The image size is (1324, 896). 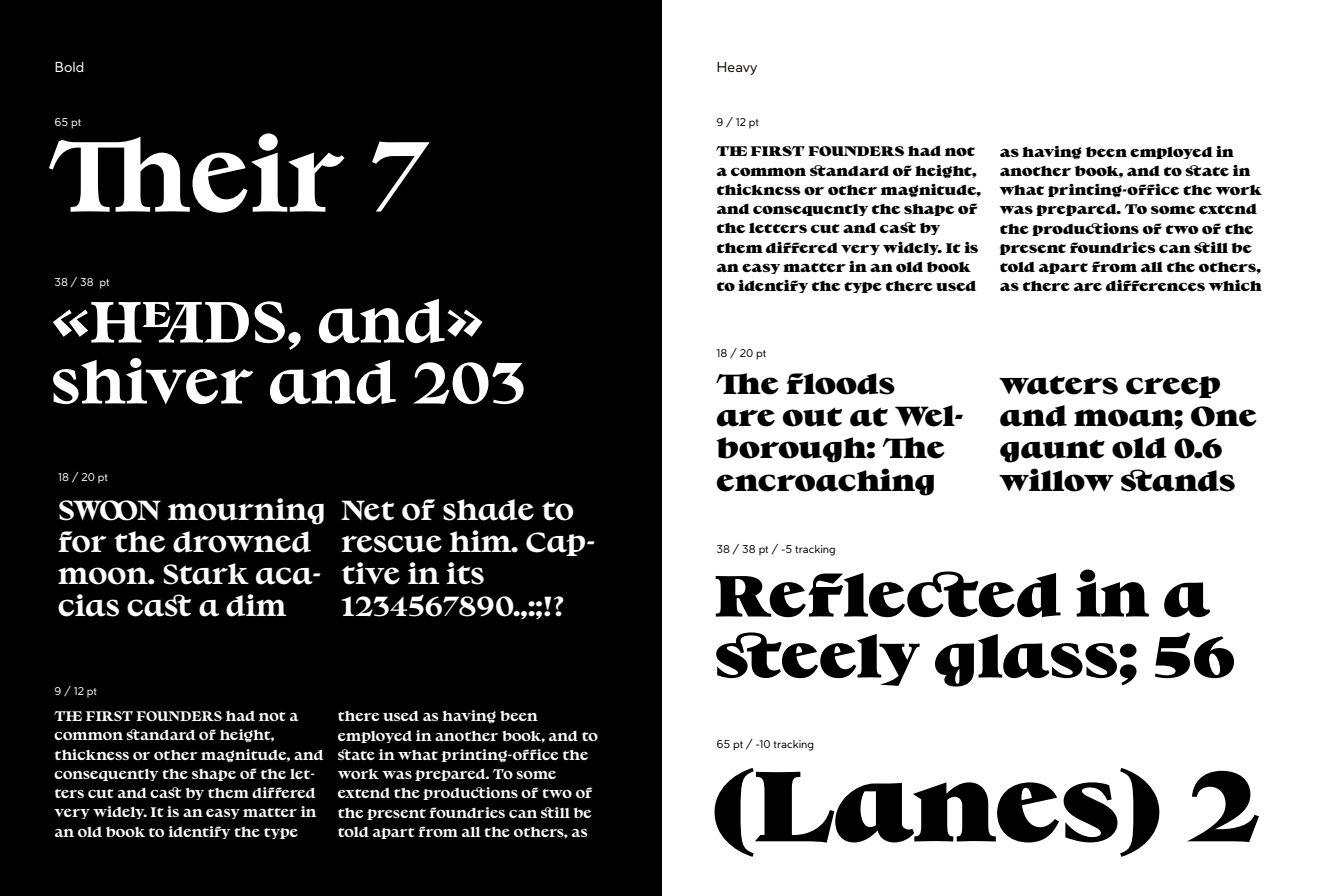 I want to click on shiver, so click(x=153, y=381).
